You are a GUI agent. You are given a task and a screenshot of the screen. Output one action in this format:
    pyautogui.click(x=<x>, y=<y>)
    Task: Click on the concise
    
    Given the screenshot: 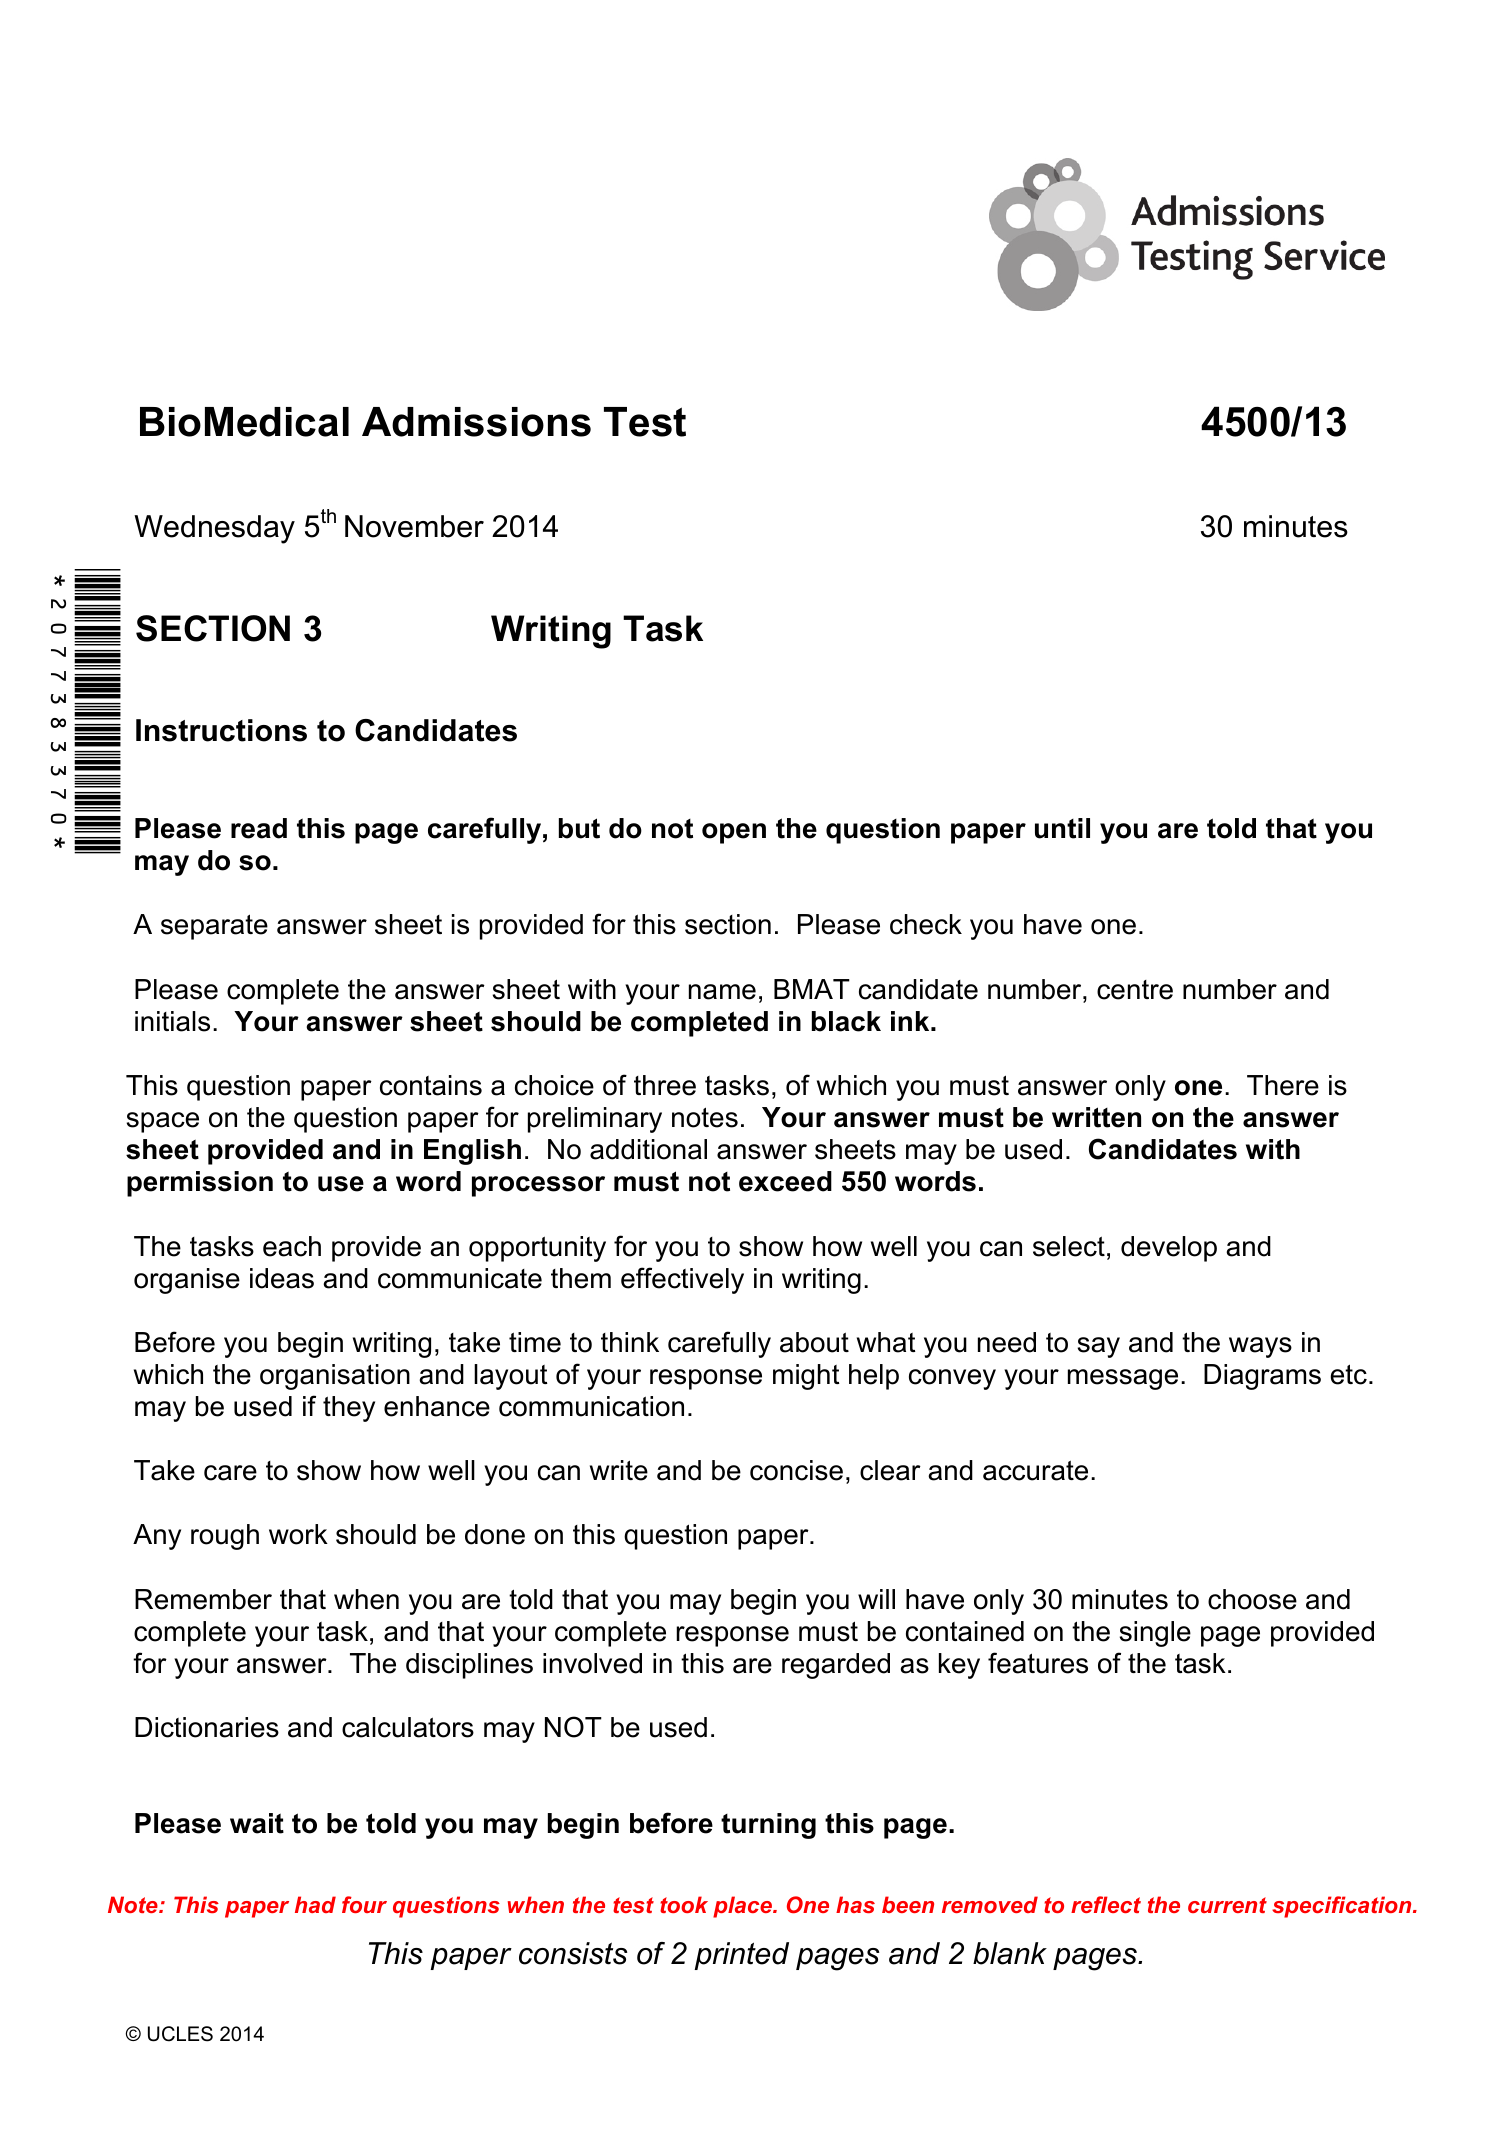 What is the action you would take?
    pyautogui.click(x=796, y=1470)
